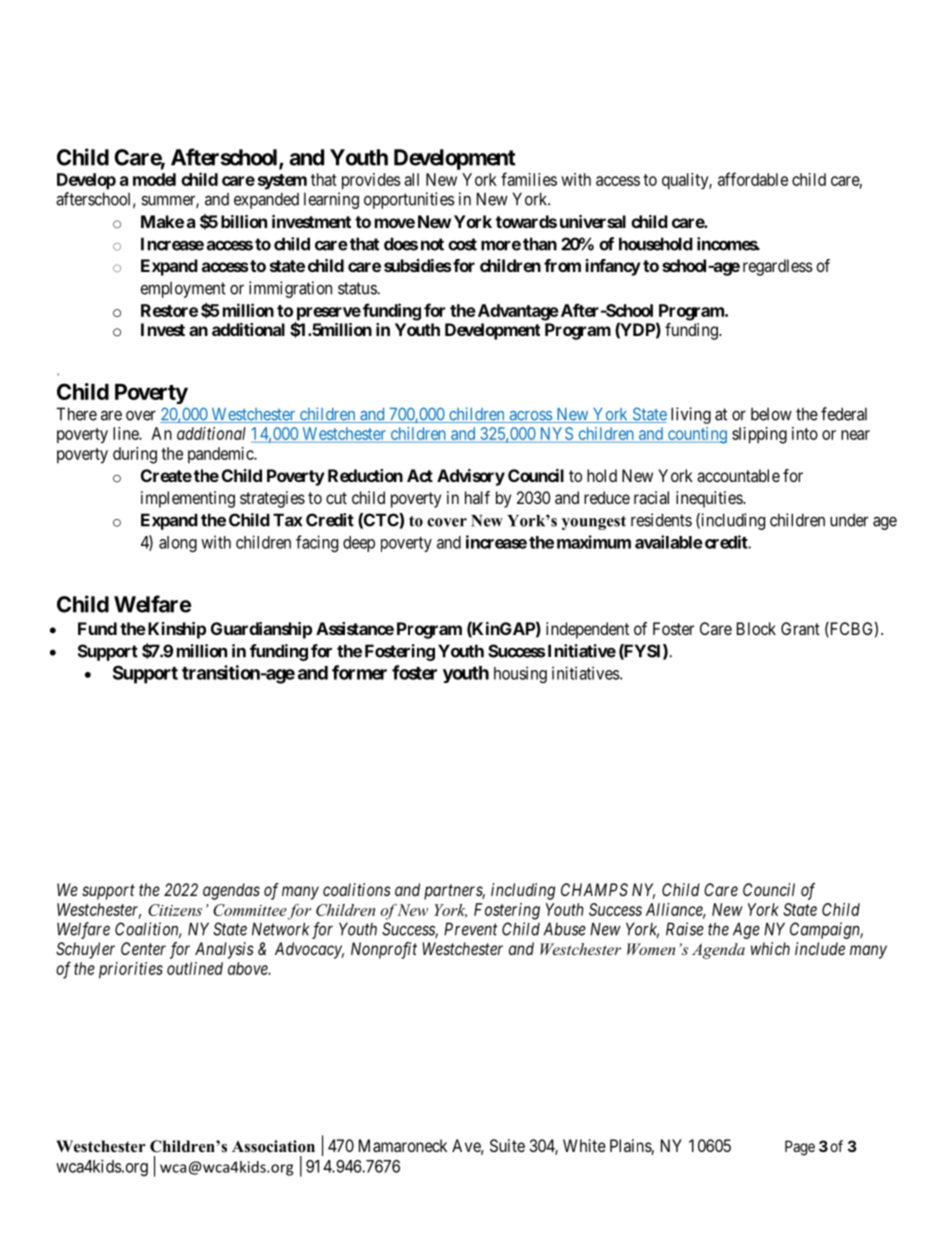 The height and width of the image is (1233, 952). Describe the element at coordinates (756, 628) in the image. I see `Block` at that location.
